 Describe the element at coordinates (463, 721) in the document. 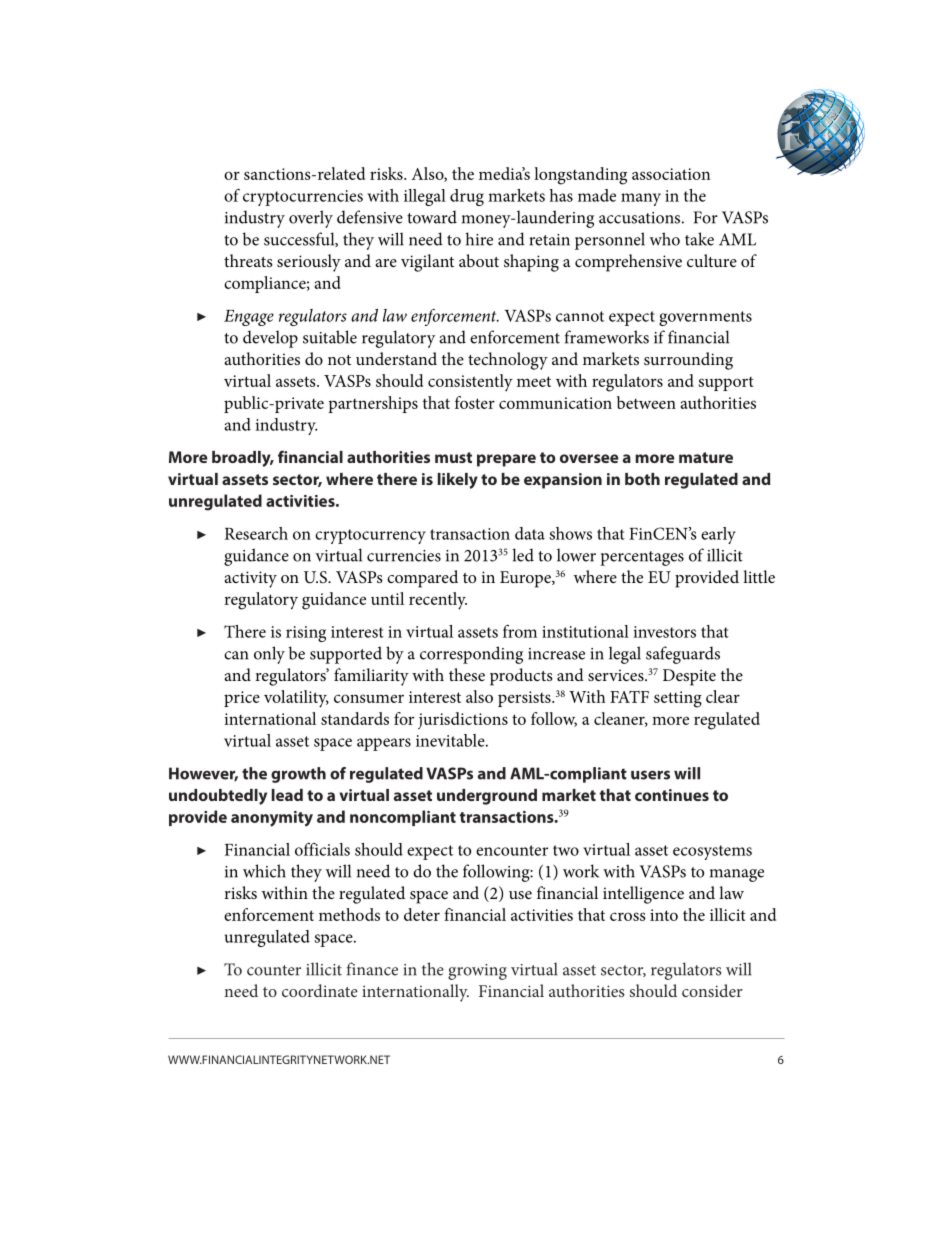

I see `jurisdictions` at that location.
